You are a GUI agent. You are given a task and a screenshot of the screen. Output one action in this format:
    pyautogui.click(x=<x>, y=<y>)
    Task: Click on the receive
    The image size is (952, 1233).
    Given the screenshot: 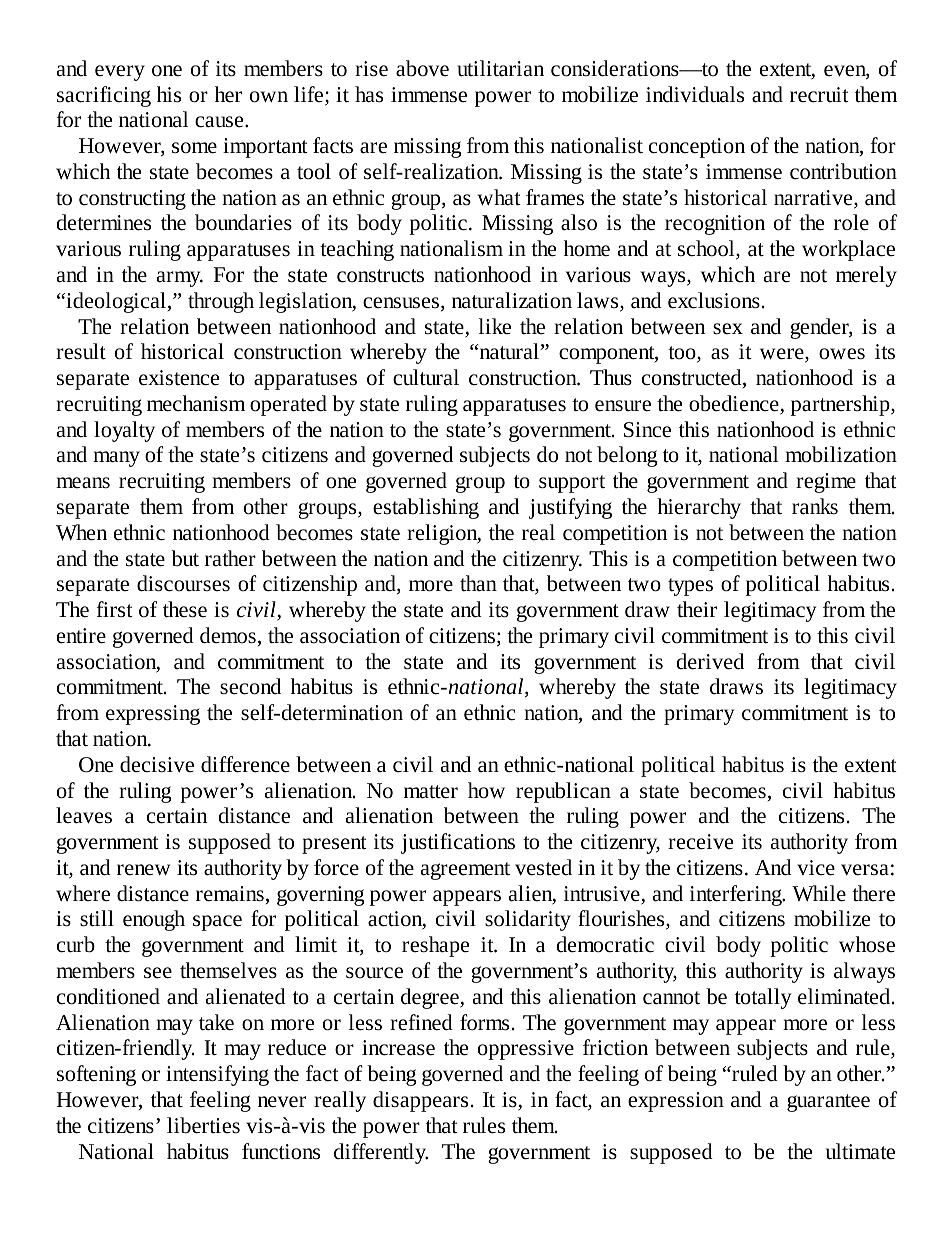 What is the action you would take?
    pyautogui.click(x=700, y=842)
